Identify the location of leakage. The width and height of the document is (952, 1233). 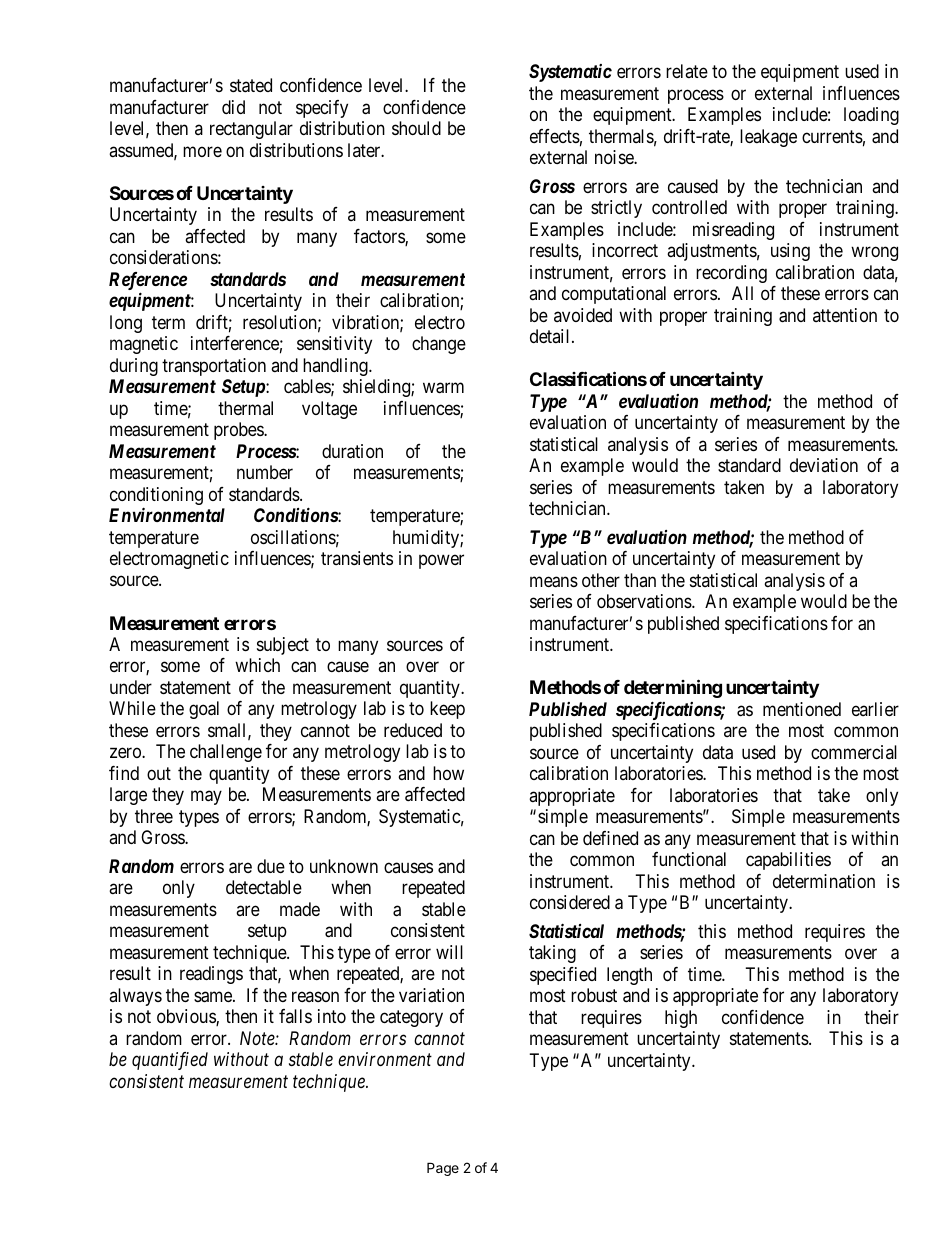
(768, 138).
